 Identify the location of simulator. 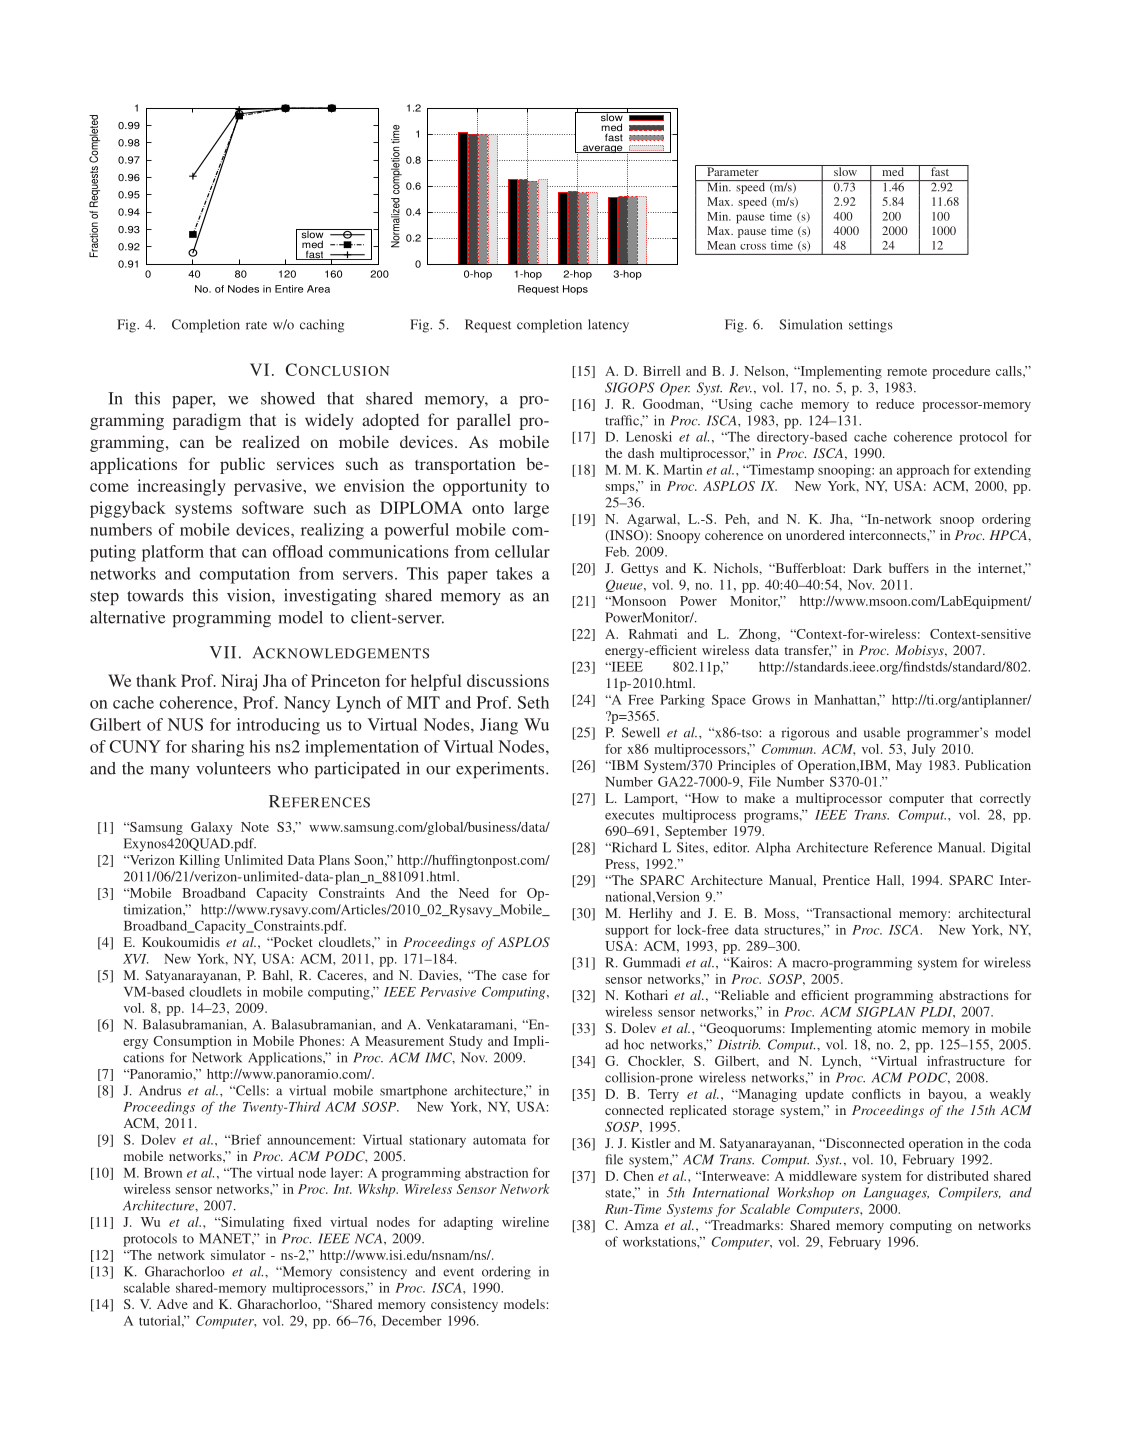
(238, 1255).
